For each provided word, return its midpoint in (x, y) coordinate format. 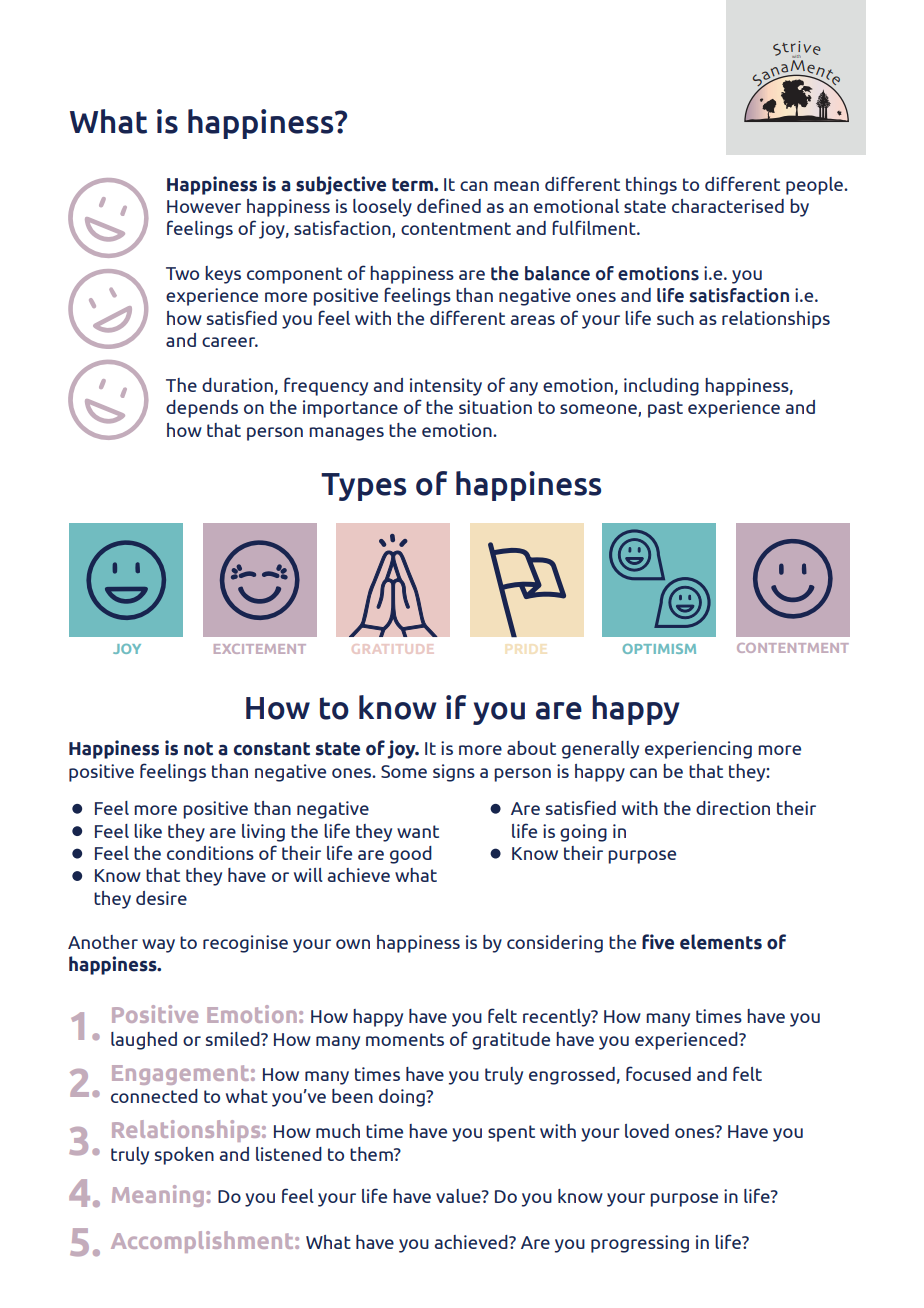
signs (454, 773)
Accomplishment (203, 1242)
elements (721, 942)
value (459, 1196)
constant (272, 749)
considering (555, 944)
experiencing (698, 750)
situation (495, 407)
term (413, 185)
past (665, 409)
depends (202, 409)
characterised (728, 206)
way (158, 946)
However (204, 206)
